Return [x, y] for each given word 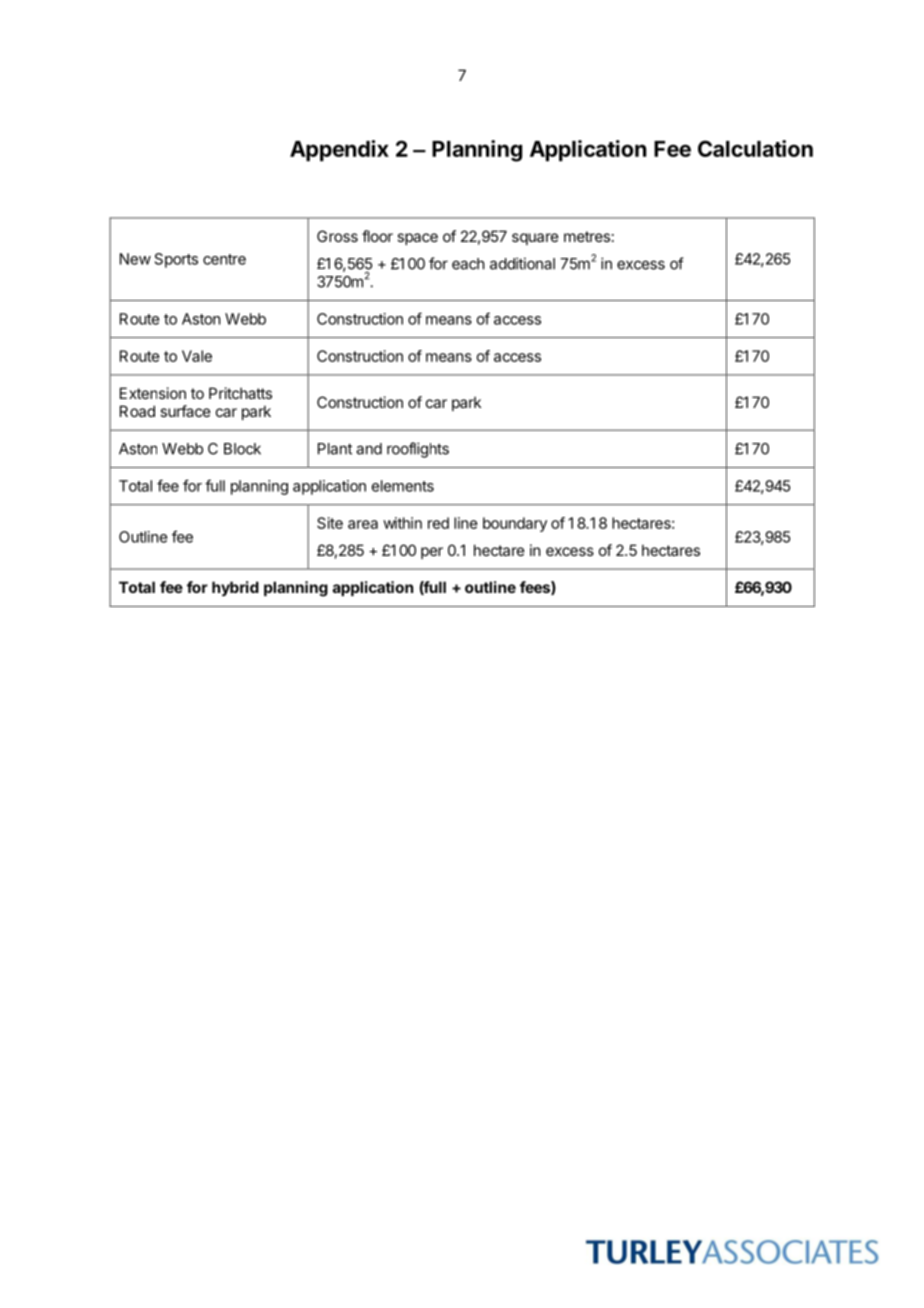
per [432, 553]
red [438, 523]
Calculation [755, 148]
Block [242, 449]
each [468, 264]
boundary [515, 524]
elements [403, 486]
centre [224, 259]
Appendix [339, 151]
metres [587, 236]
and [369, 449]
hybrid [235, 588]
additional [522, 263]
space [417, 239]
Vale [197, 356]
